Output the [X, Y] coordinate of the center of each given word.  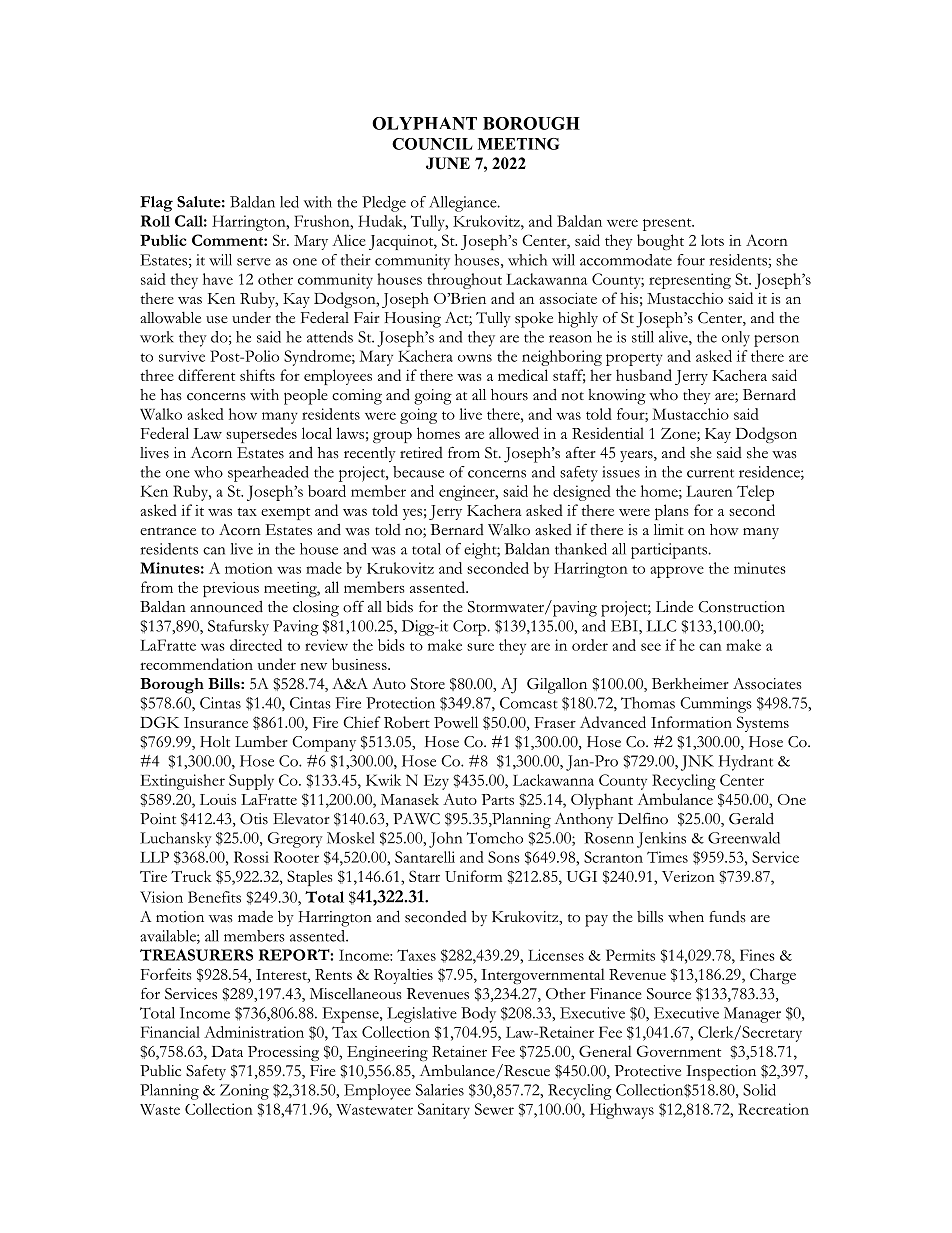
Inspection [721, 1073]
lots [712, 240]
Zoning [244, 1092]
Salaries [440, 1090]
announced [226, 606]
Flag [156, 204]
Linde [674, 606]
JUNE [448, 163]
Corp [469, 628]
